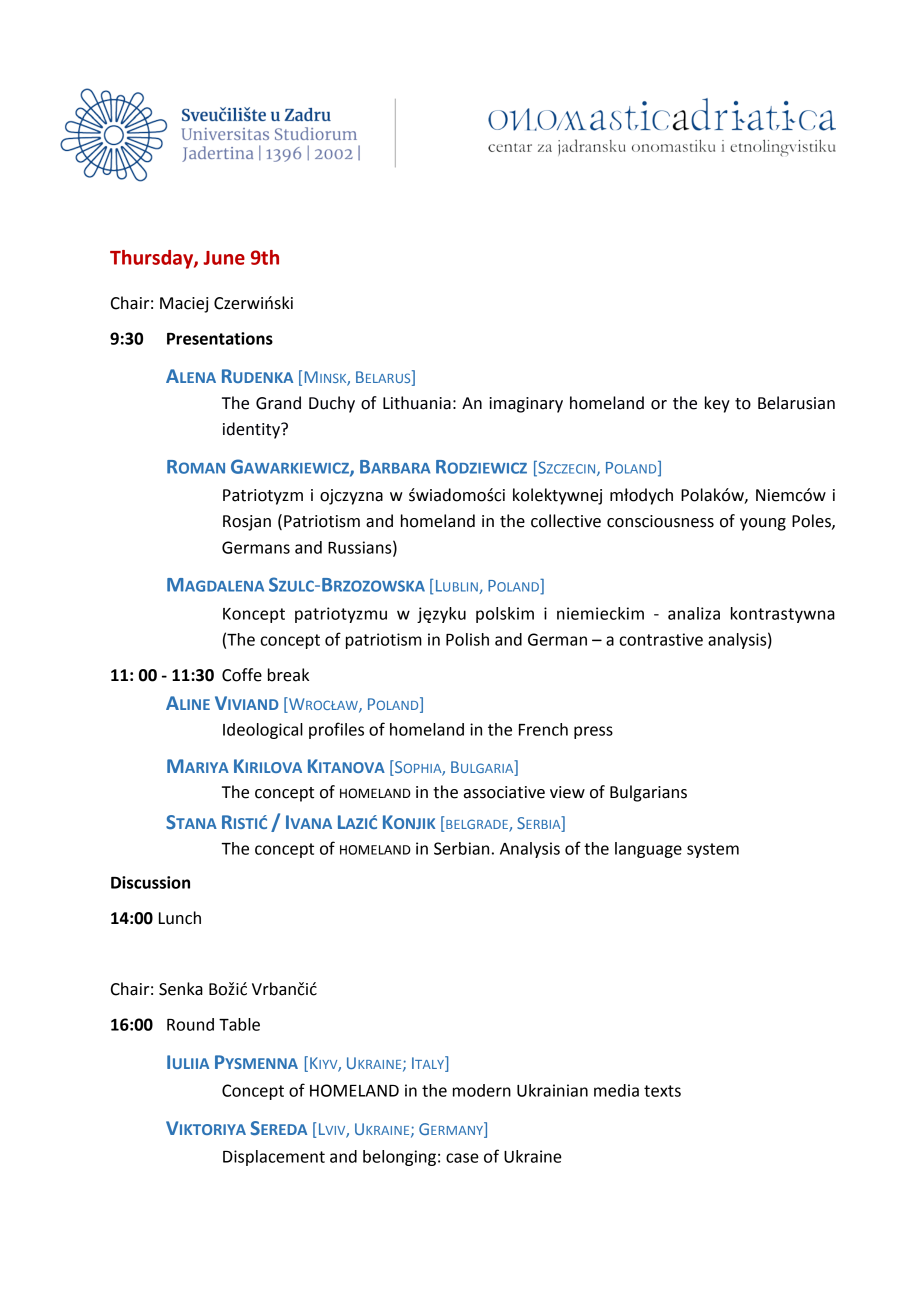  Describe the element at coordinates (274, 1158) in the screenshot. I see `Displacement` at that location.
